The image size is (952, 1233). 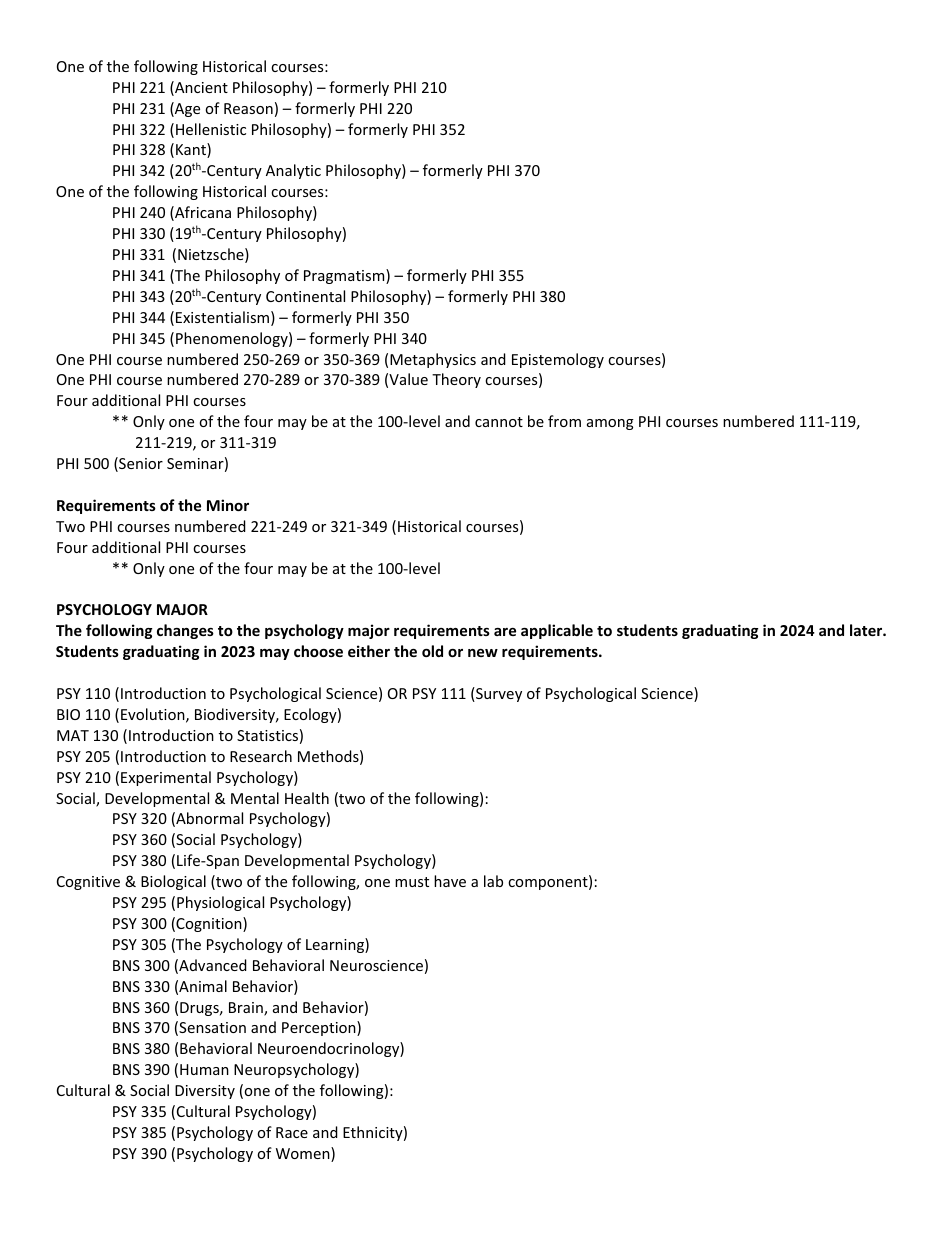 I want to click on applicable, so click(x=557, y=631).
